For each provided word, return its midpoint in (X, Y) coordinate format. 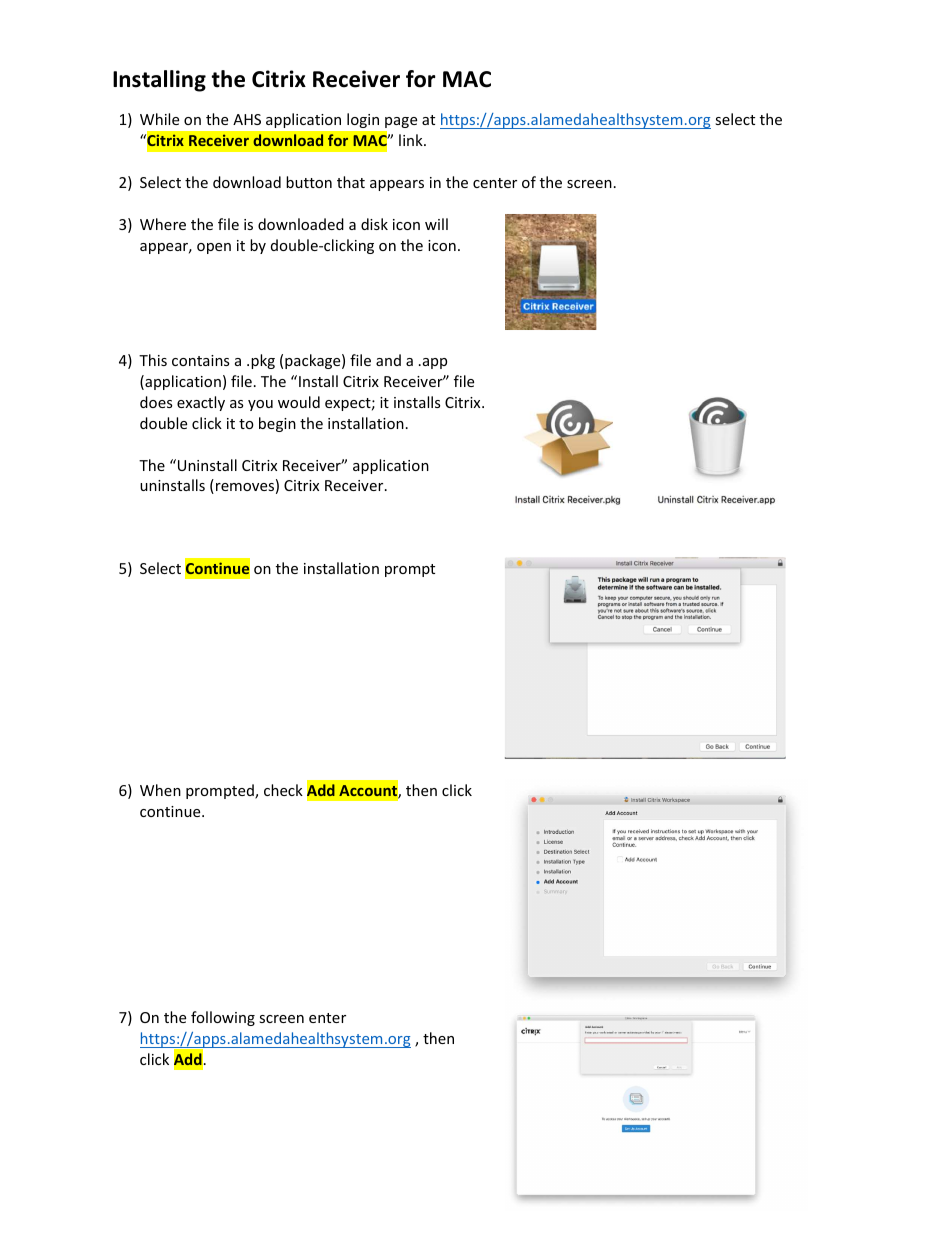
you (260, 405)
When (160, 790)
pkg (263, 361)
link (412, 140)
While (159, 119)
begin (277, 424)
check (283, 790)
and (388, 360)
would (299, 402)
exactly (201, 403)
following (223, 1018)
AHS (247, 119)
